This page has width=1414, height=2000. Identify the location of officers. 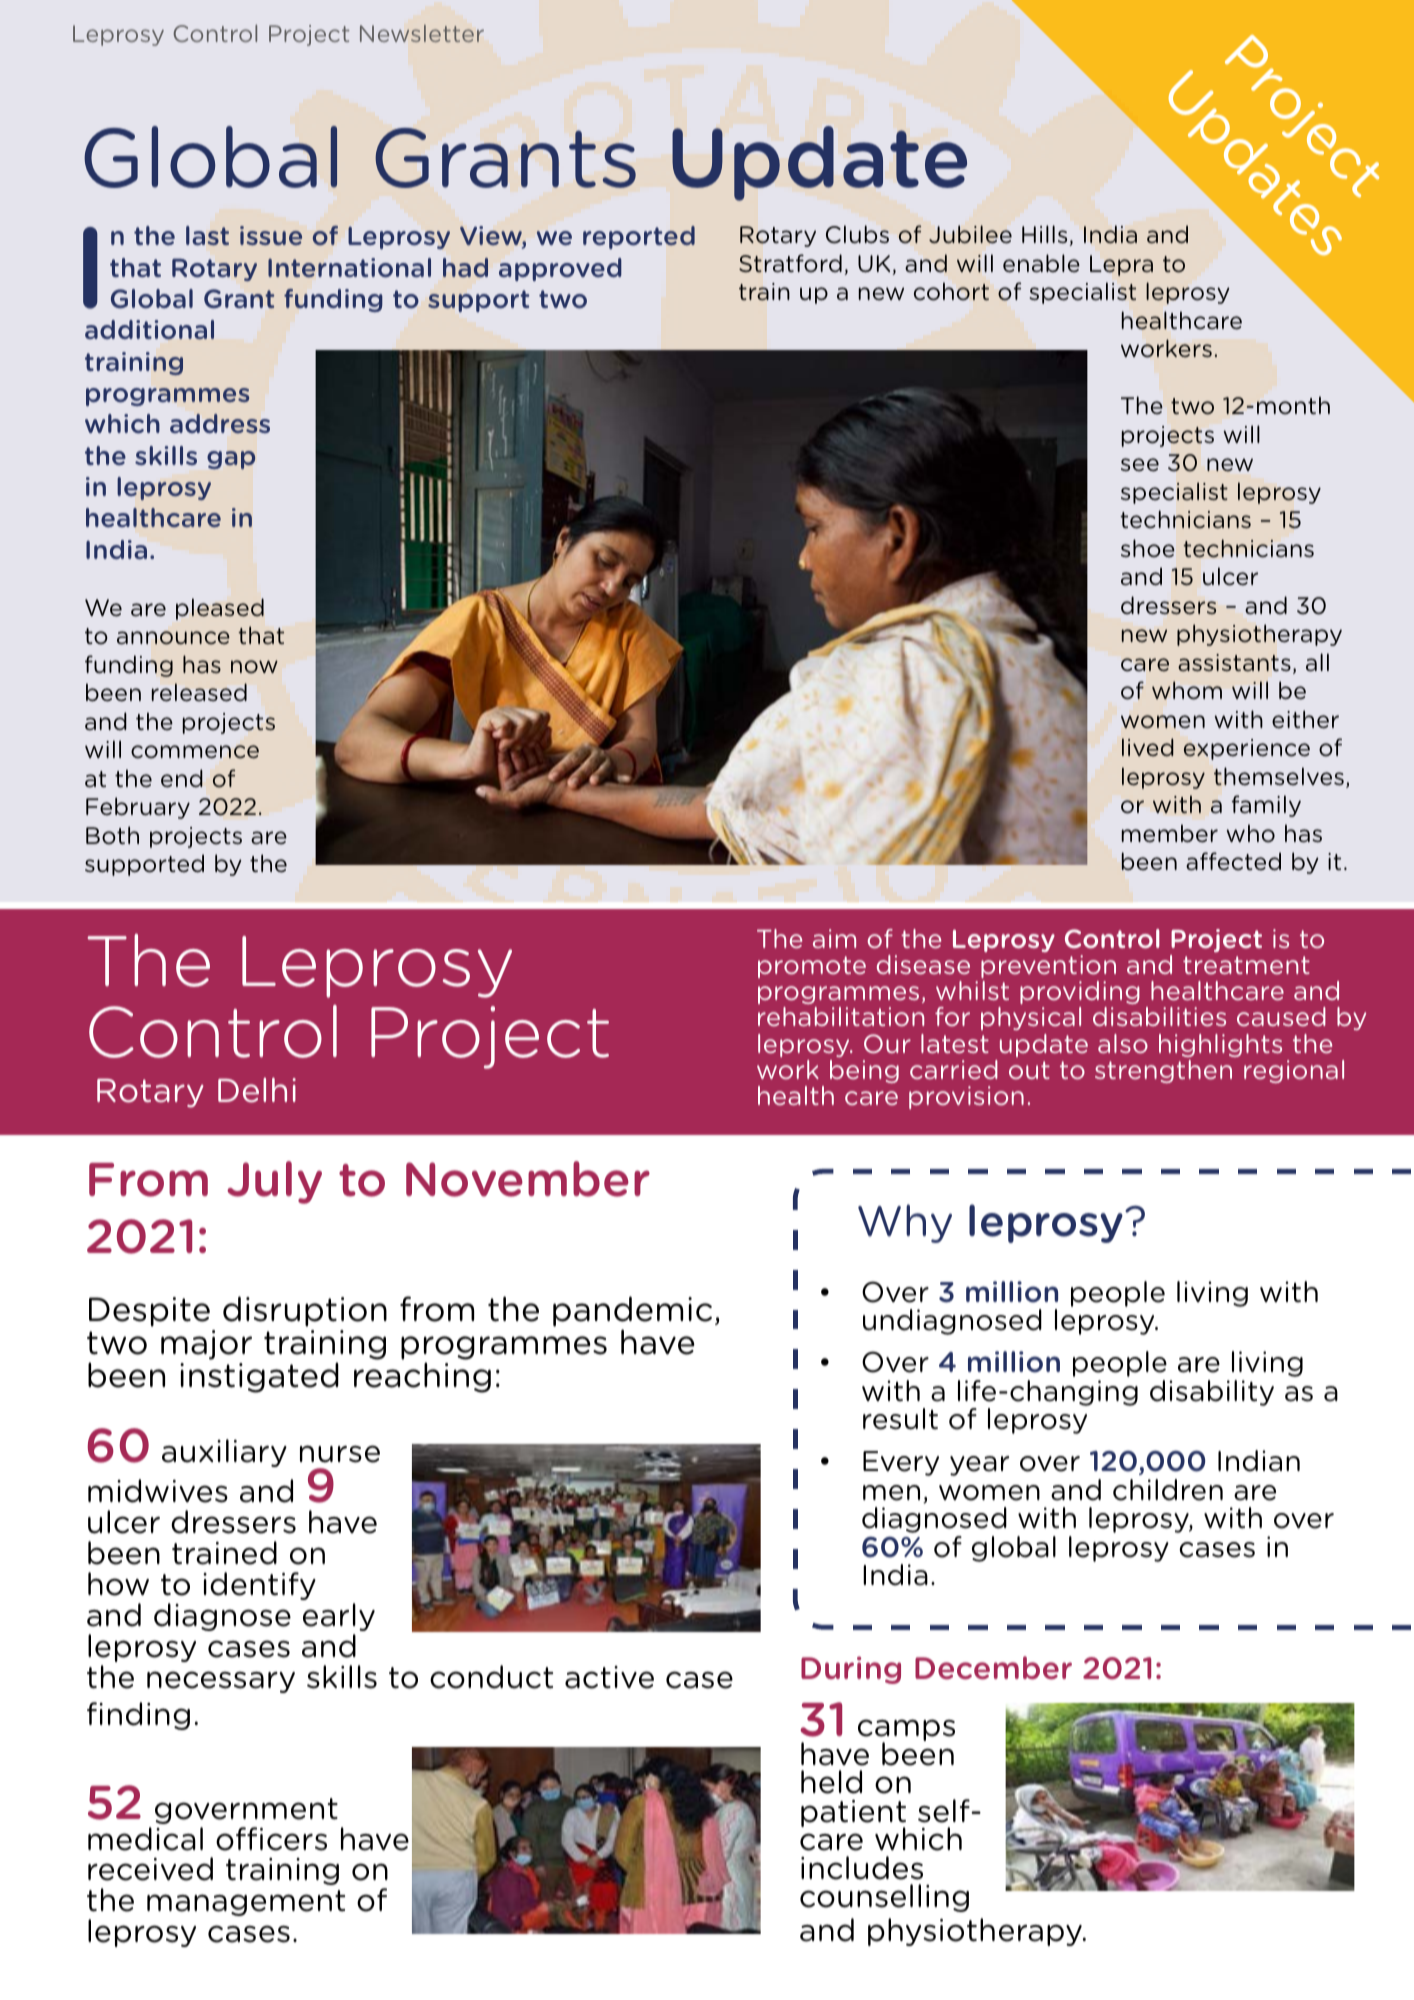
(271, 1839).
